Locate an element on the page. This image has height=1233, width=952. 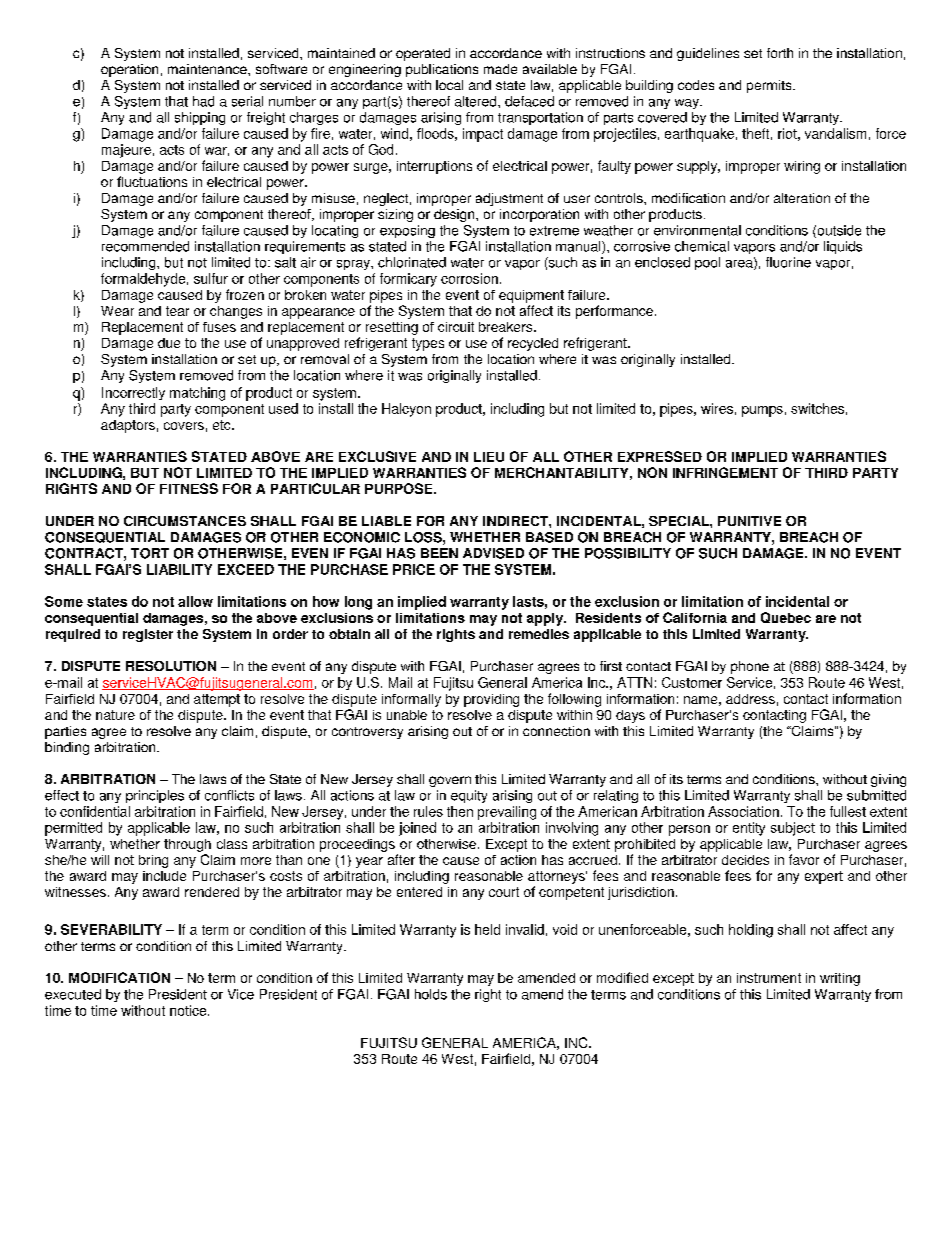
instrument is located at coordinates (769, 978).
